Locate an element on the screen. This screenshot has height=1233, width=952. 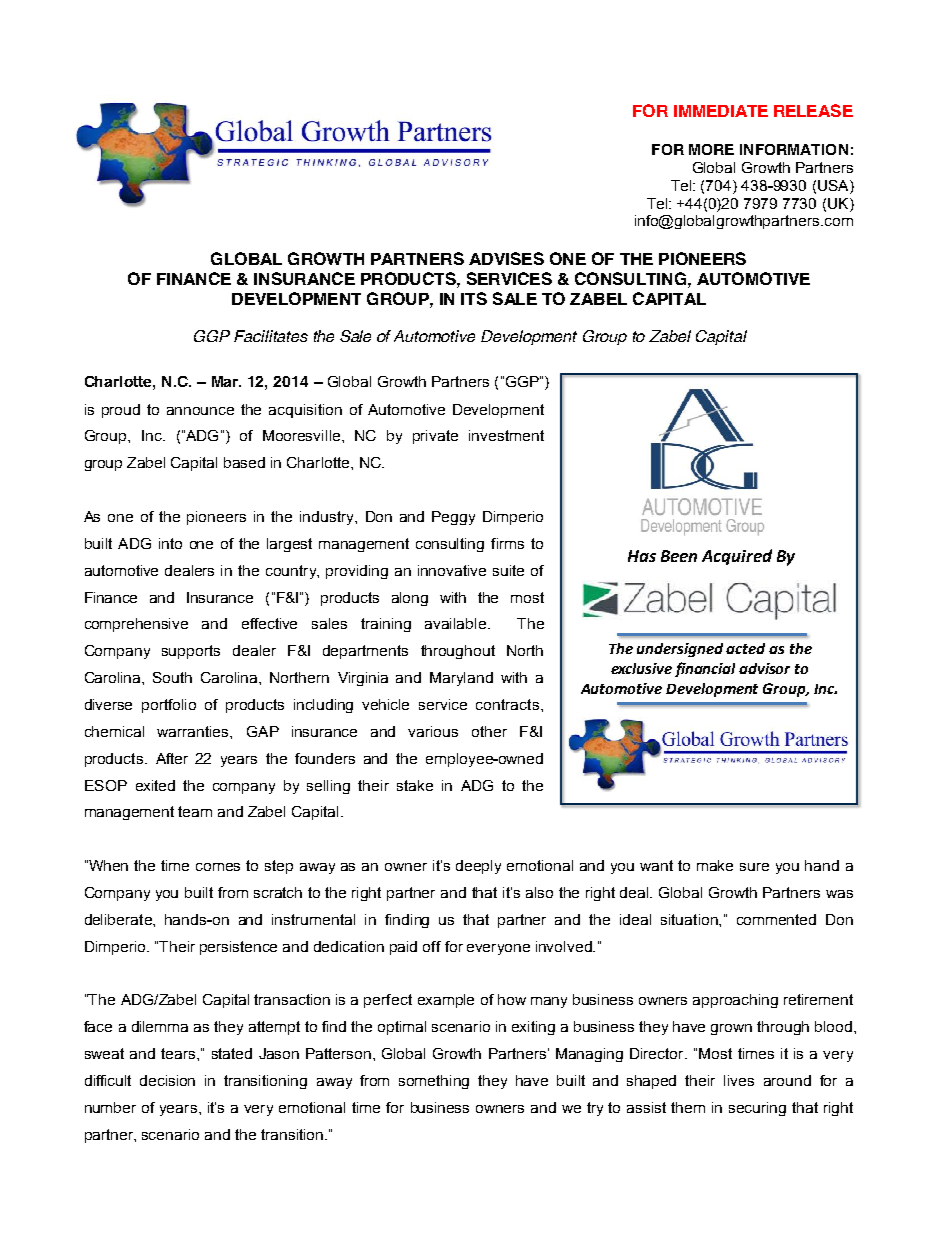
MORE is located at coordinates (711, 149).
